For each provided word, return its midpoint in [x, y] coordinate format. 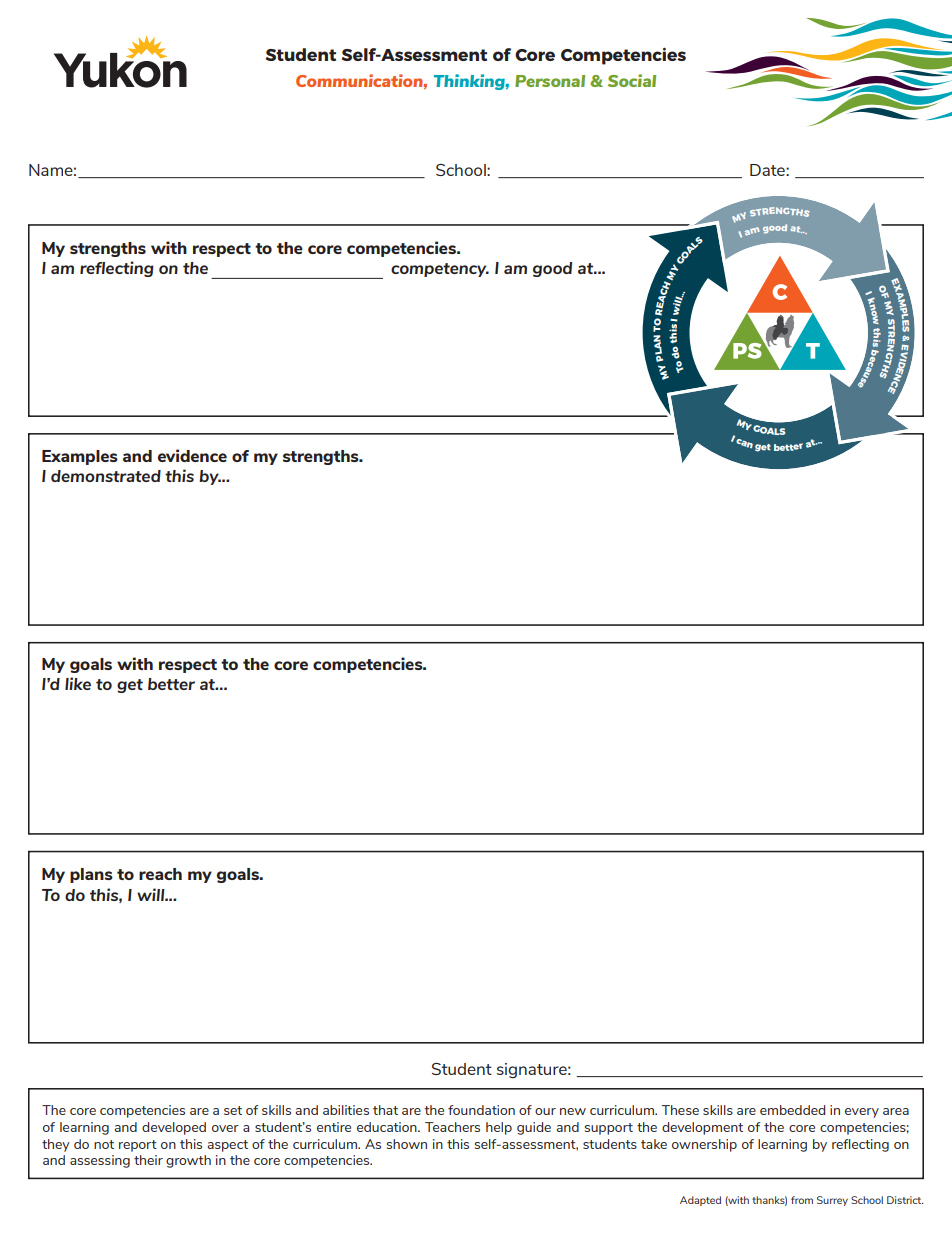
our [545, 1111]
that [385, 1110]
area [896, 1111]
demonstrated [106, 476]
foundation [481, 1110]
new [573, 1111]
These [680, 1110]
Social [632, 80]
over [225, 1128]
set [233, 1110]
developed [174, 1128]
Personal [550, 81]
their [148, 1160]
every [862, 1113]
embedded [792, 1110]
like [78, 683]
